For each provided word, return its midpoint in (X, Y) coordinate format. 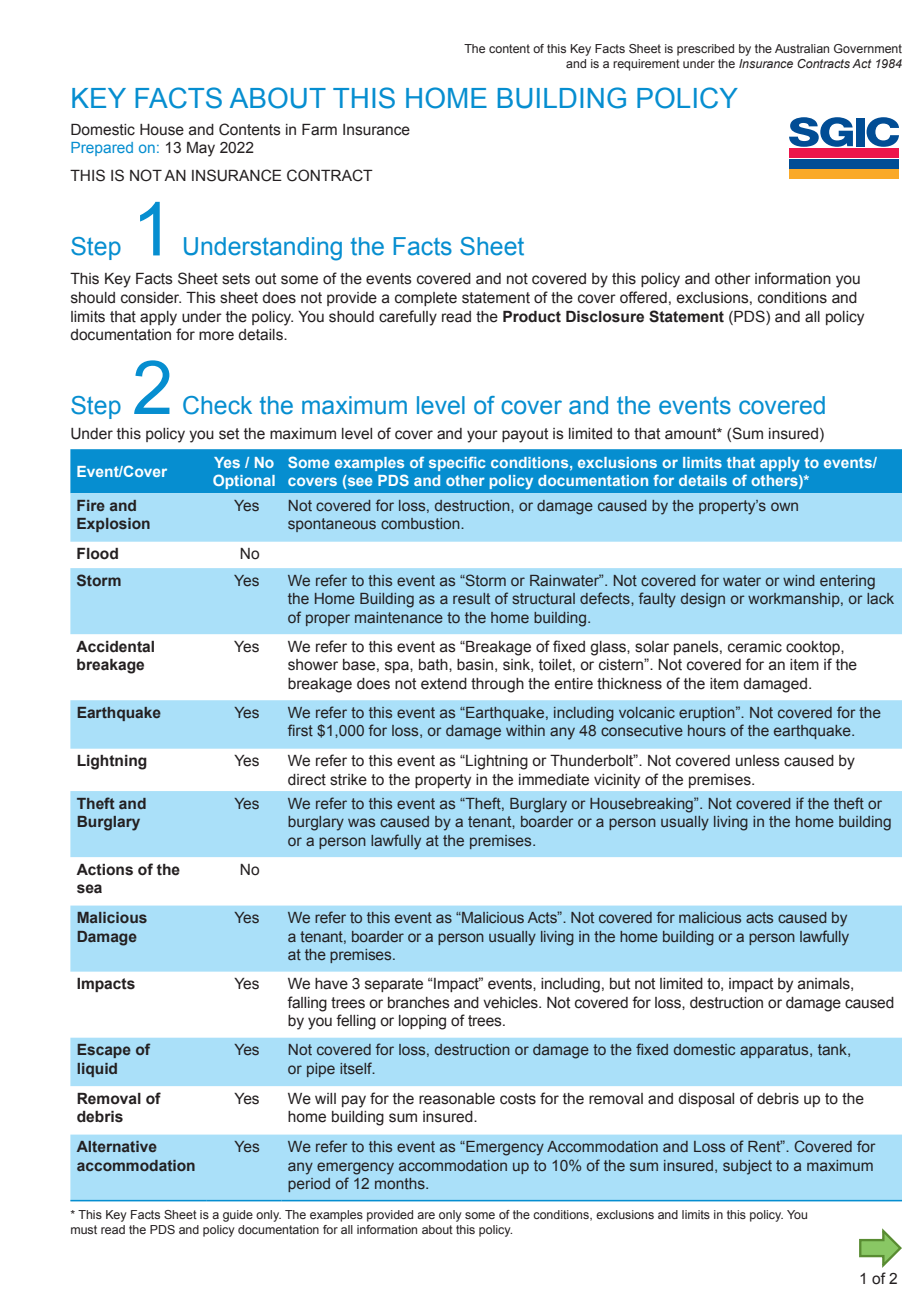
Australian (802, 48)
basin (475, 665)
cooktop (814, 648)
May (201, 149)
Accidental (115, 647)
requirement (646, 65)
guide (238, 1216)
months (401, 1183)
